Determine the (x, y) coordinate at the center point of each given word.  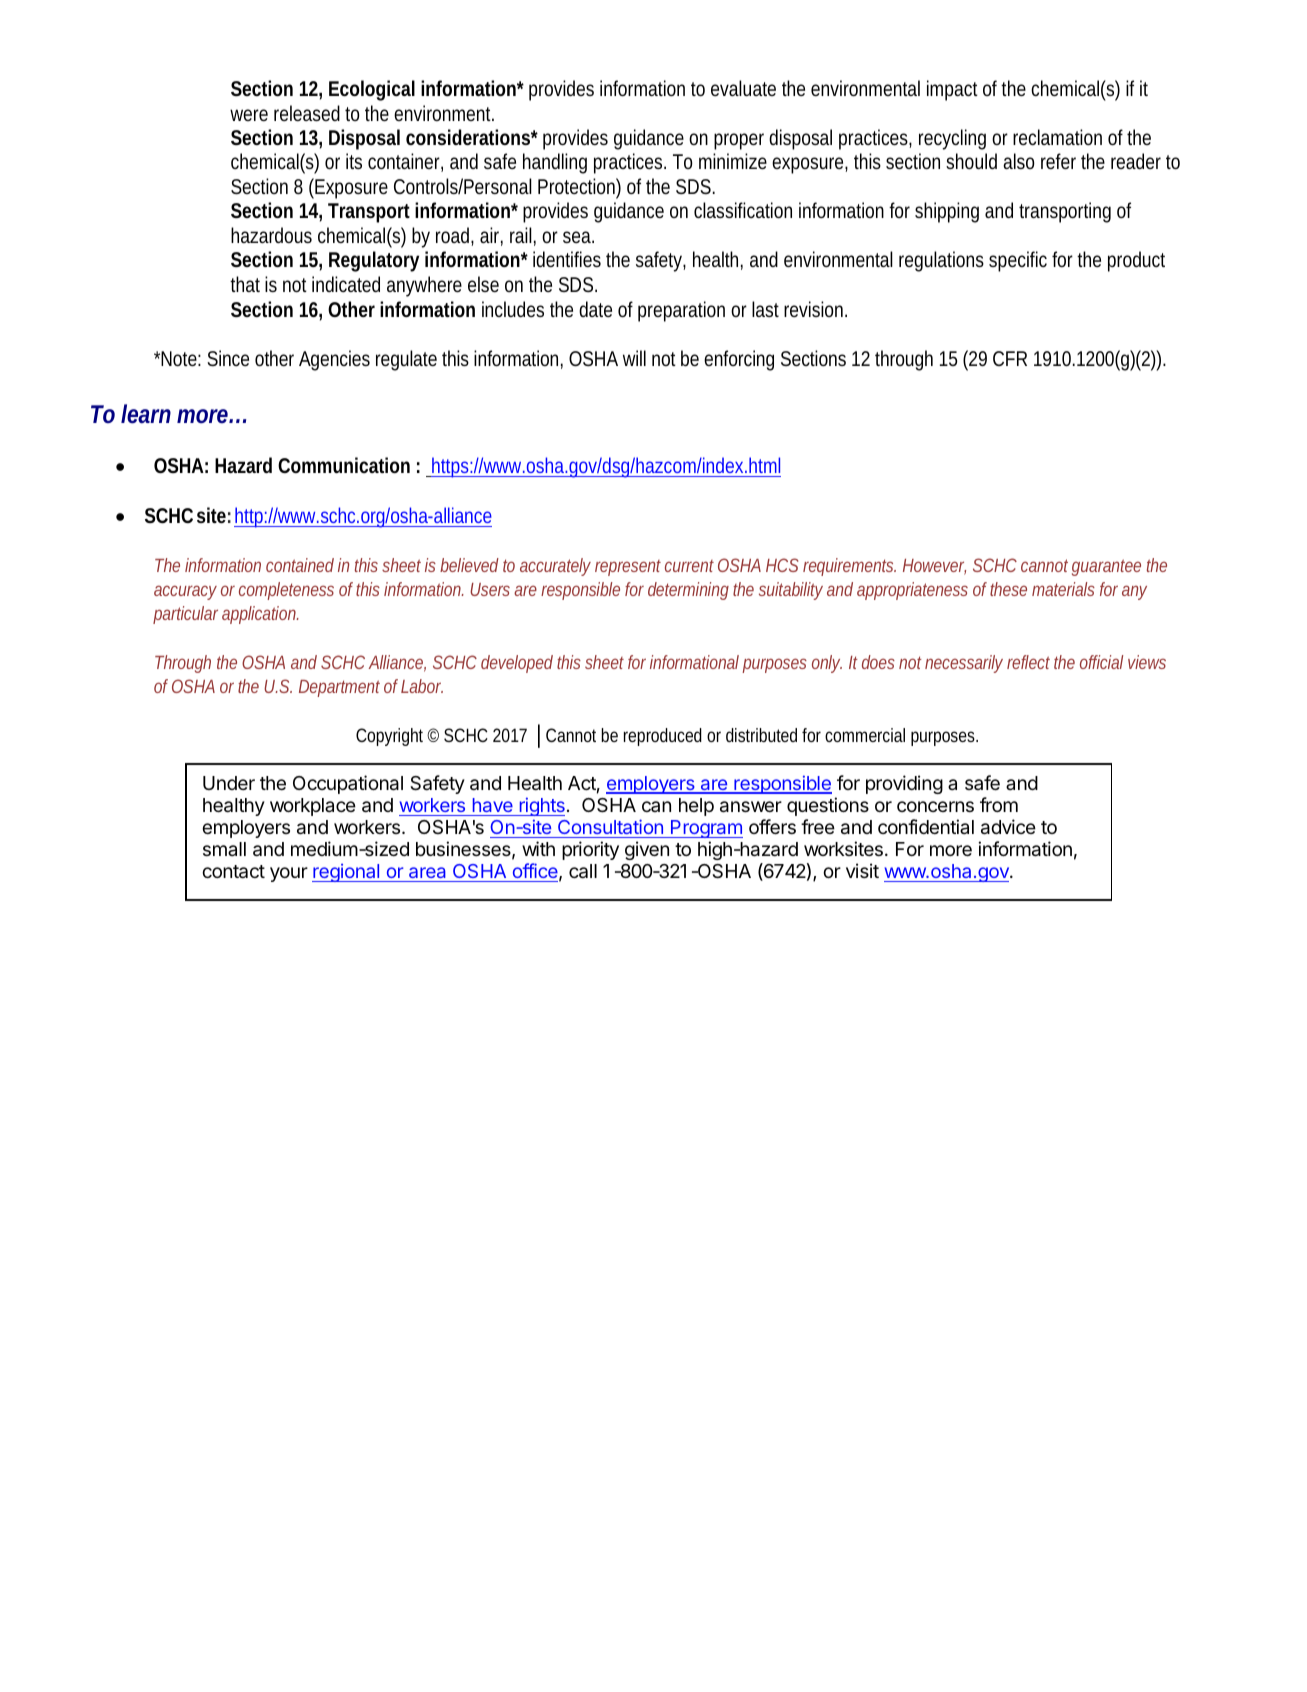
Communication (344, 465)
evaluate (743, 88)
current (689, 566)
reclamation (1057, 137)
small (224, 849)
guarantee (1106, 567)
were (249, 115)
